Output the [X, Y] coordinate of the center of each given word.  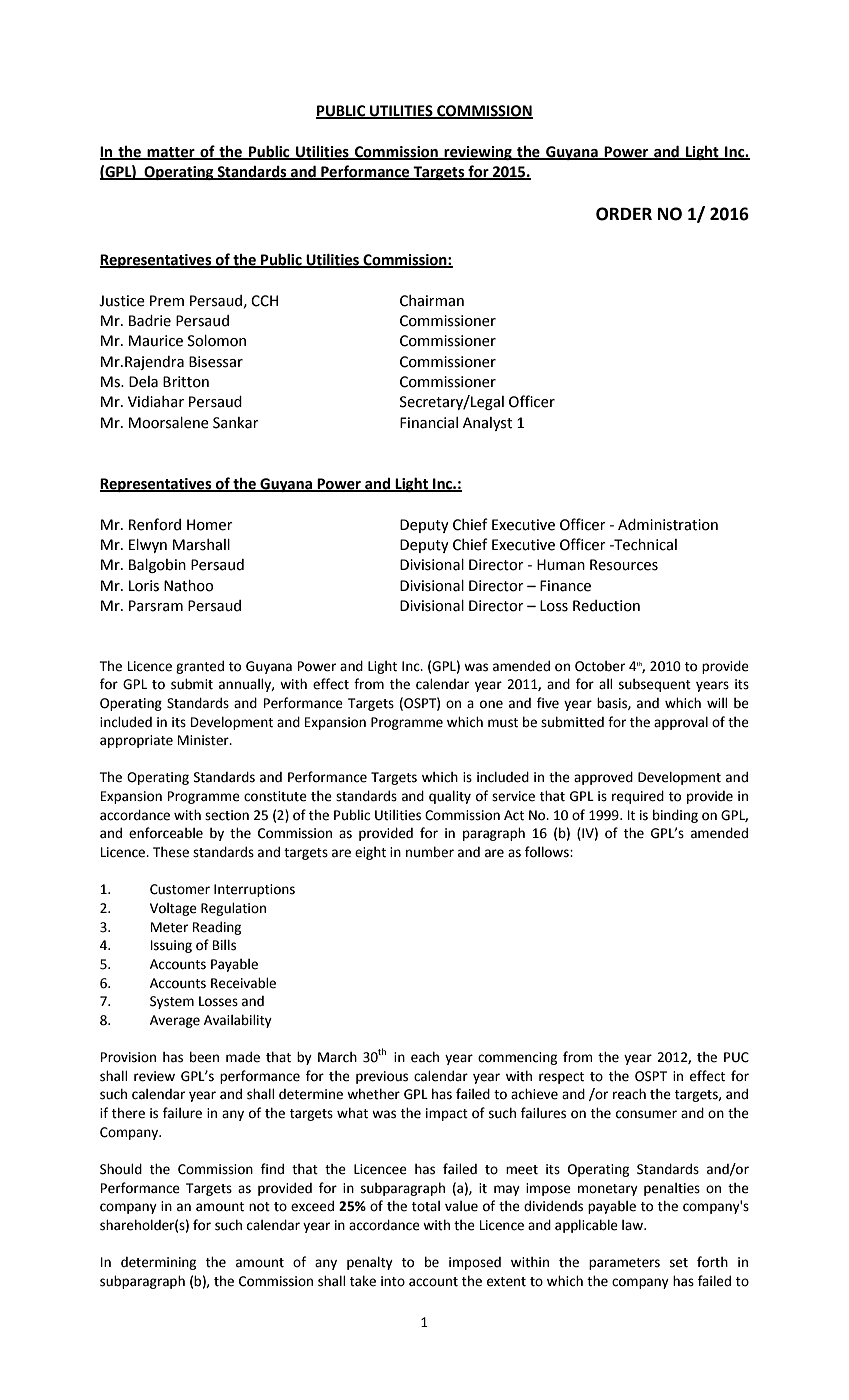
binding [675, 816]
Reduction [606, 606]
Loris [144, 586]
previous [382, 1077]
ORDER [624, 214]
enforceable [166, 833]
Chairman [432, 301]
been [204, 1057]
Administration [668, 525]
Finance [565, 586]
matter [171, 153]
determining [158, 1263]
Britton [186, 382]
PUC [736, 1057]
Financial [429, 423]
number [430, 852]
